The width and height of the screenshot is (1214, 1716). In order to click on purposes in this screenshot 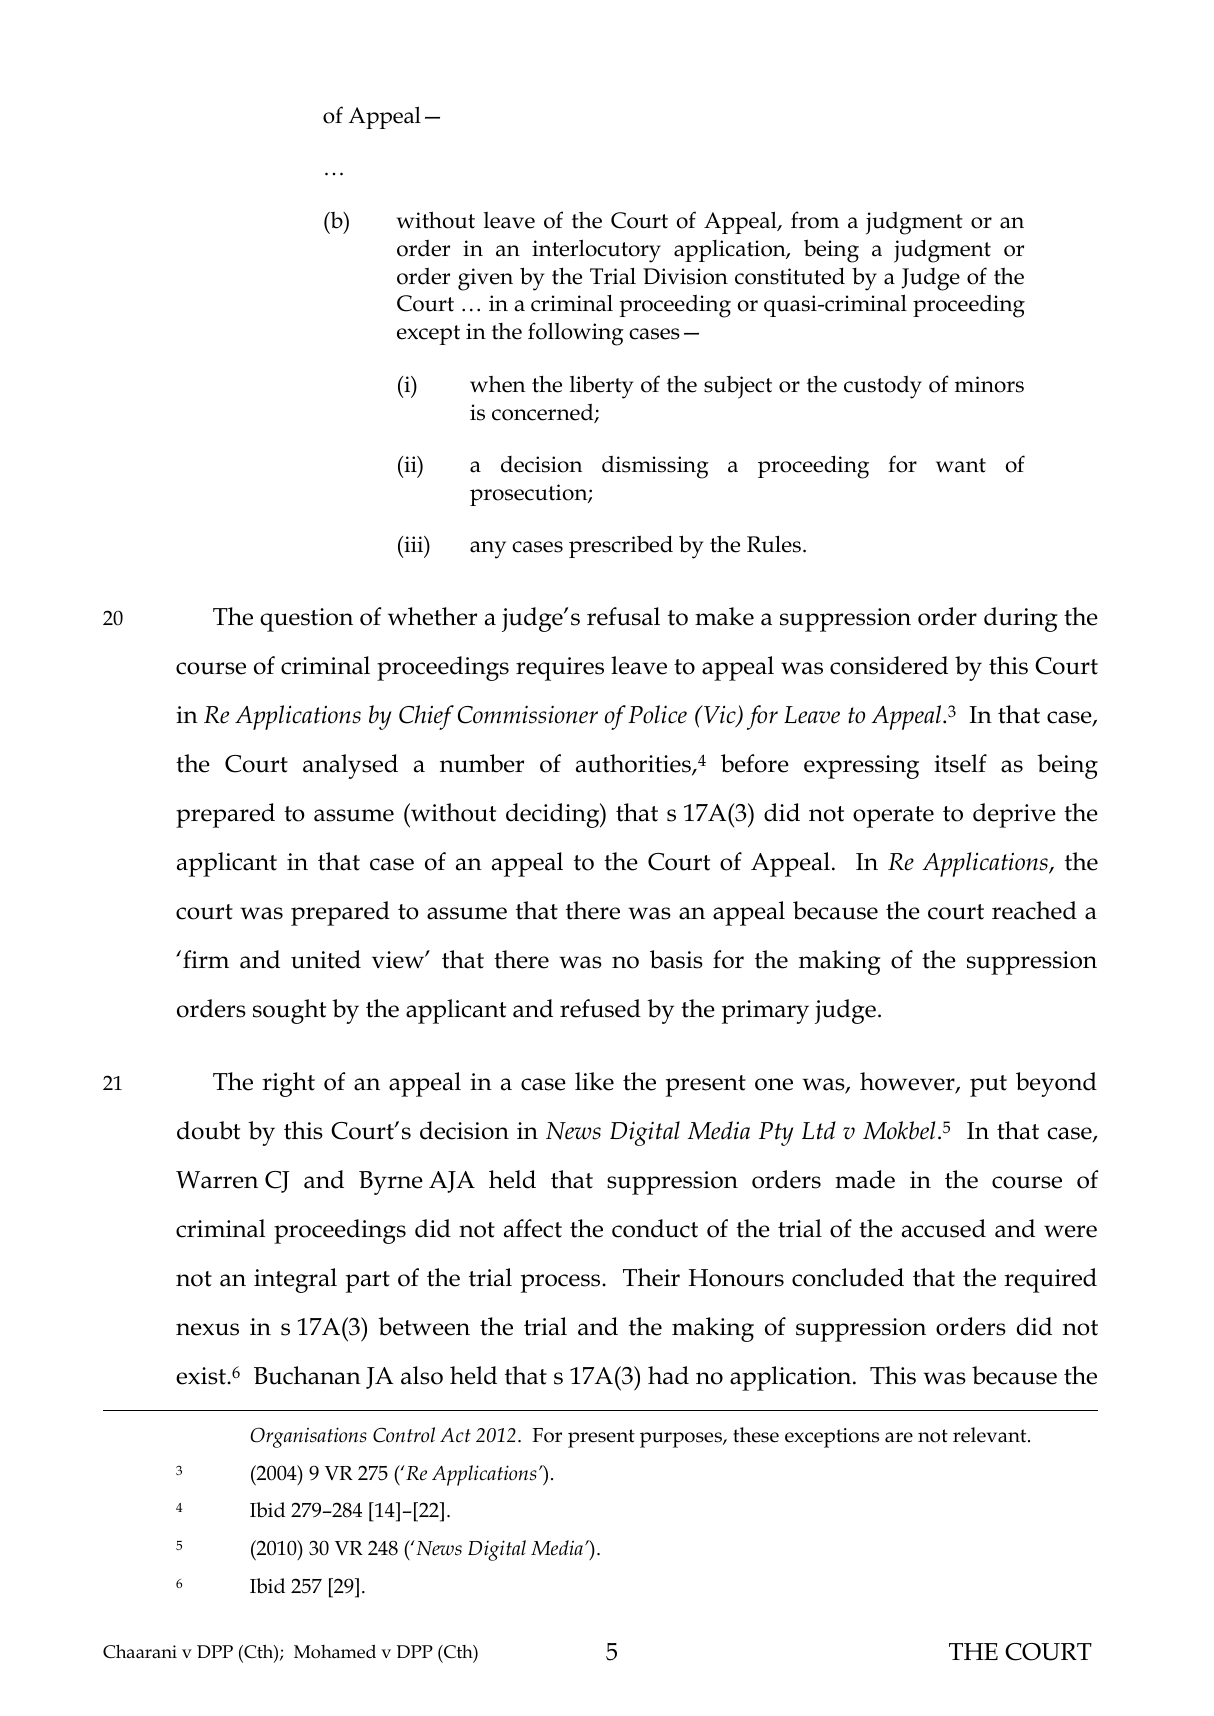, I will do `click(682, 1440)`.
